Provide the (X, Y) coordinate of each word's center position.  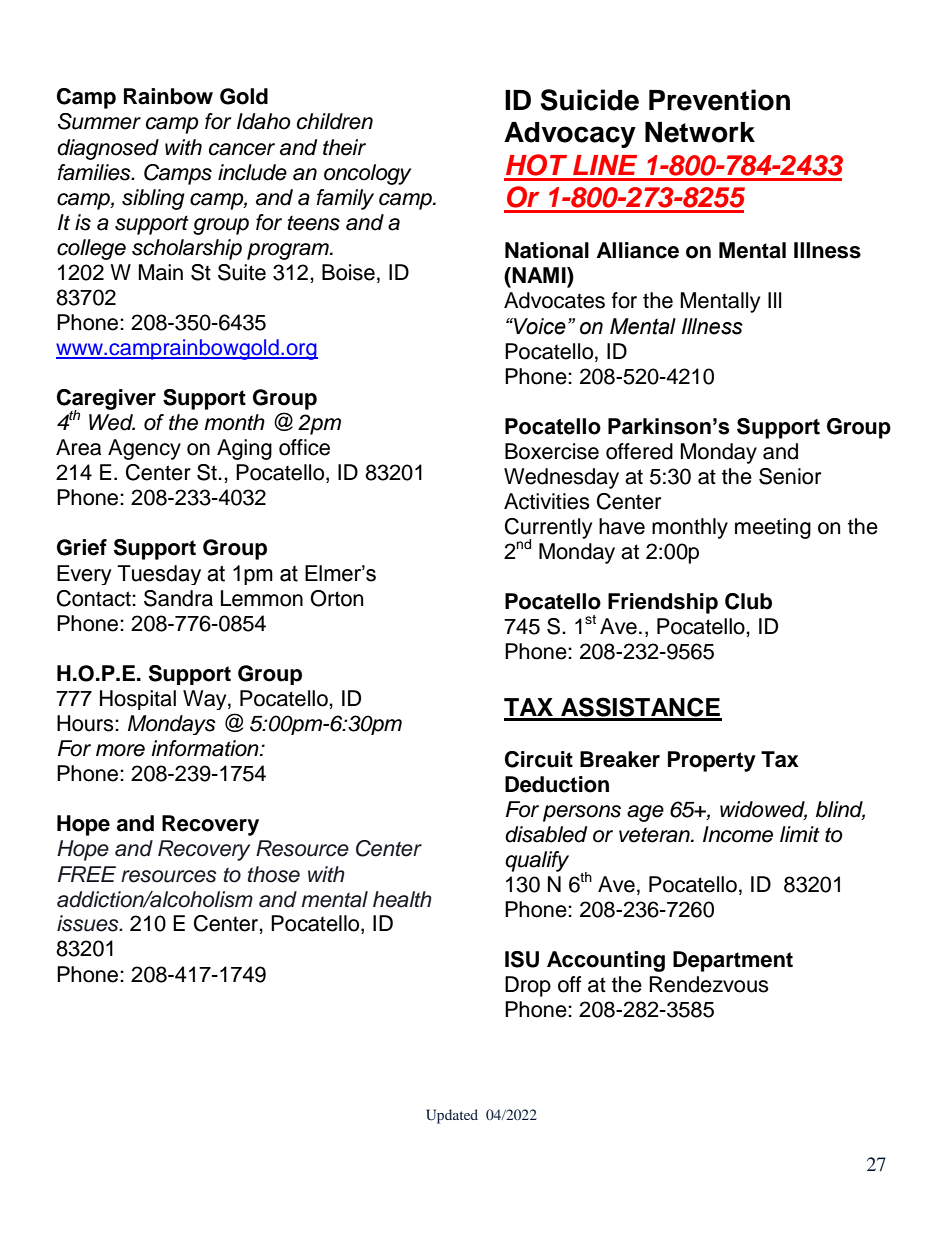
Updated (452, 1116)
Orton (336, 598)
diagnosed (108, 149)
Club (748, 601)
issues (89, 923)
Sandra (178, 598)
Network (700, 132)
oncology (367, 174)
